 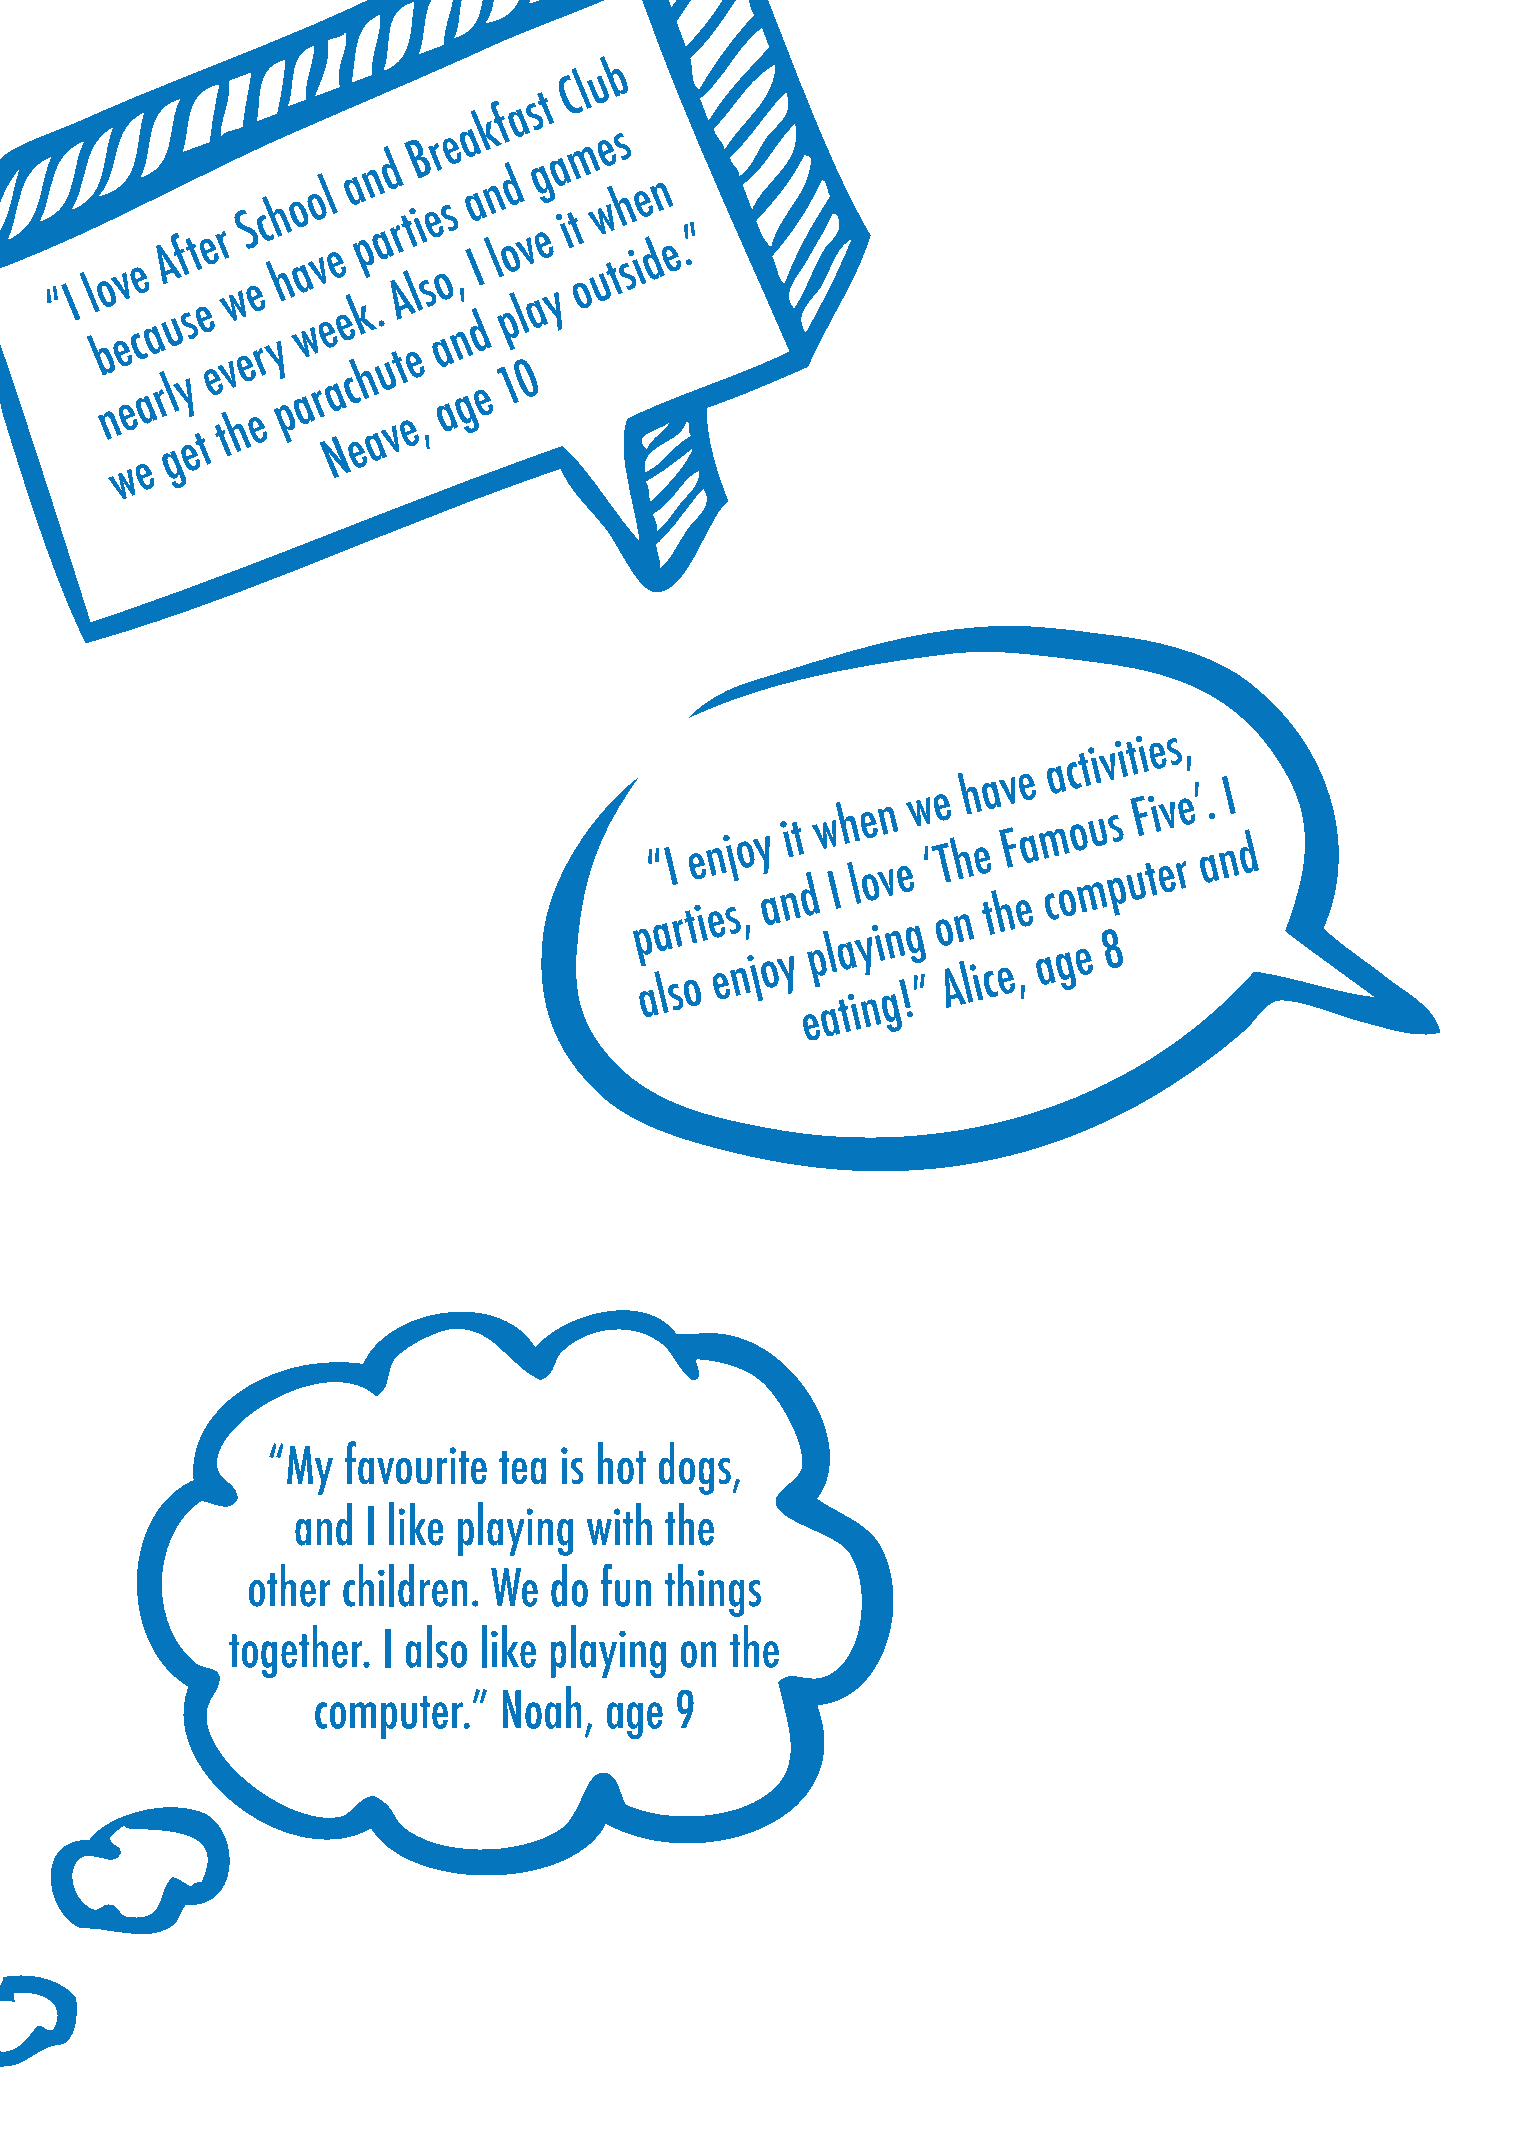 I want to click on together, so click(x=297, y=1651).
